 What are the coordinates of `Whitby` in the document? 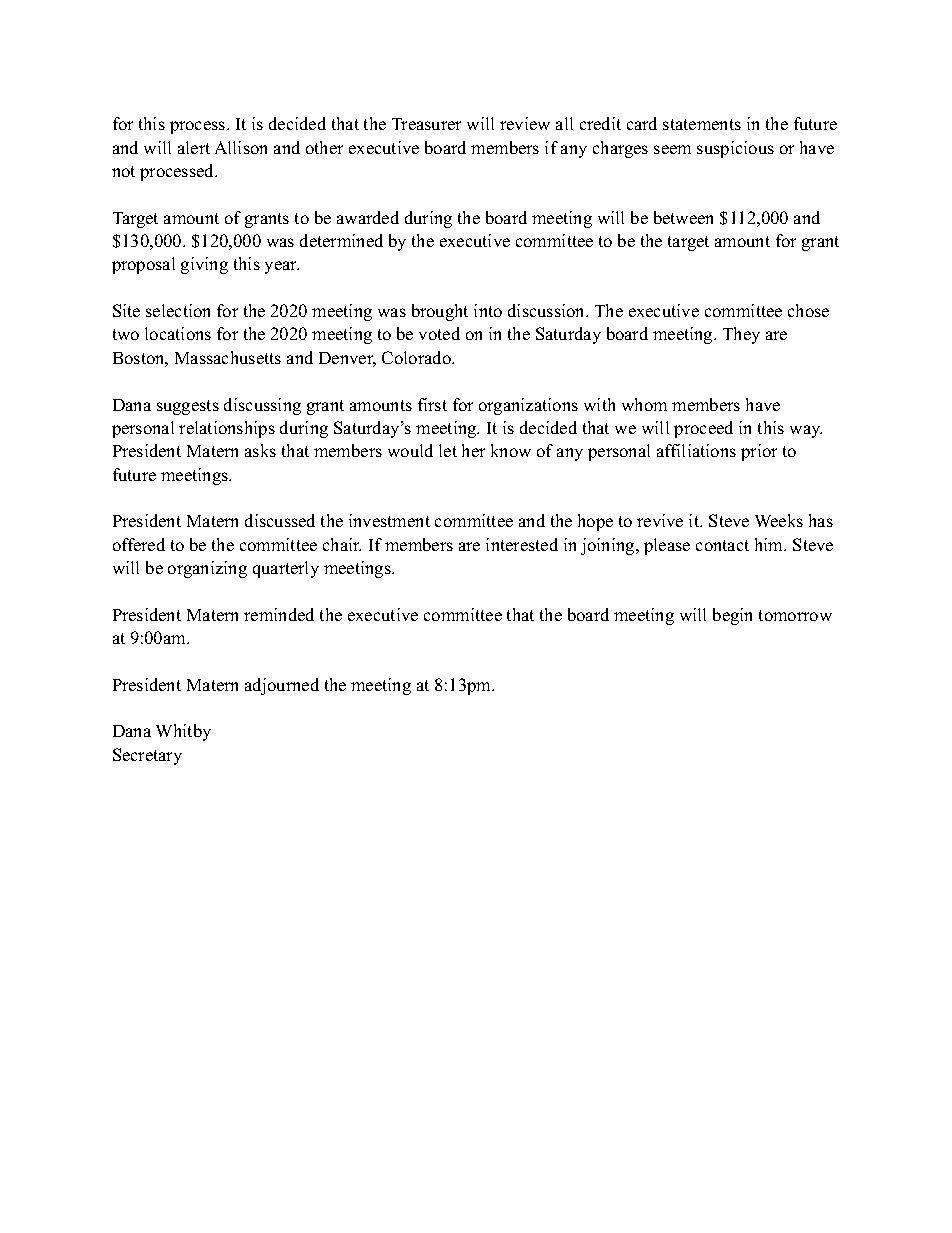 It's located at (183, 732).
